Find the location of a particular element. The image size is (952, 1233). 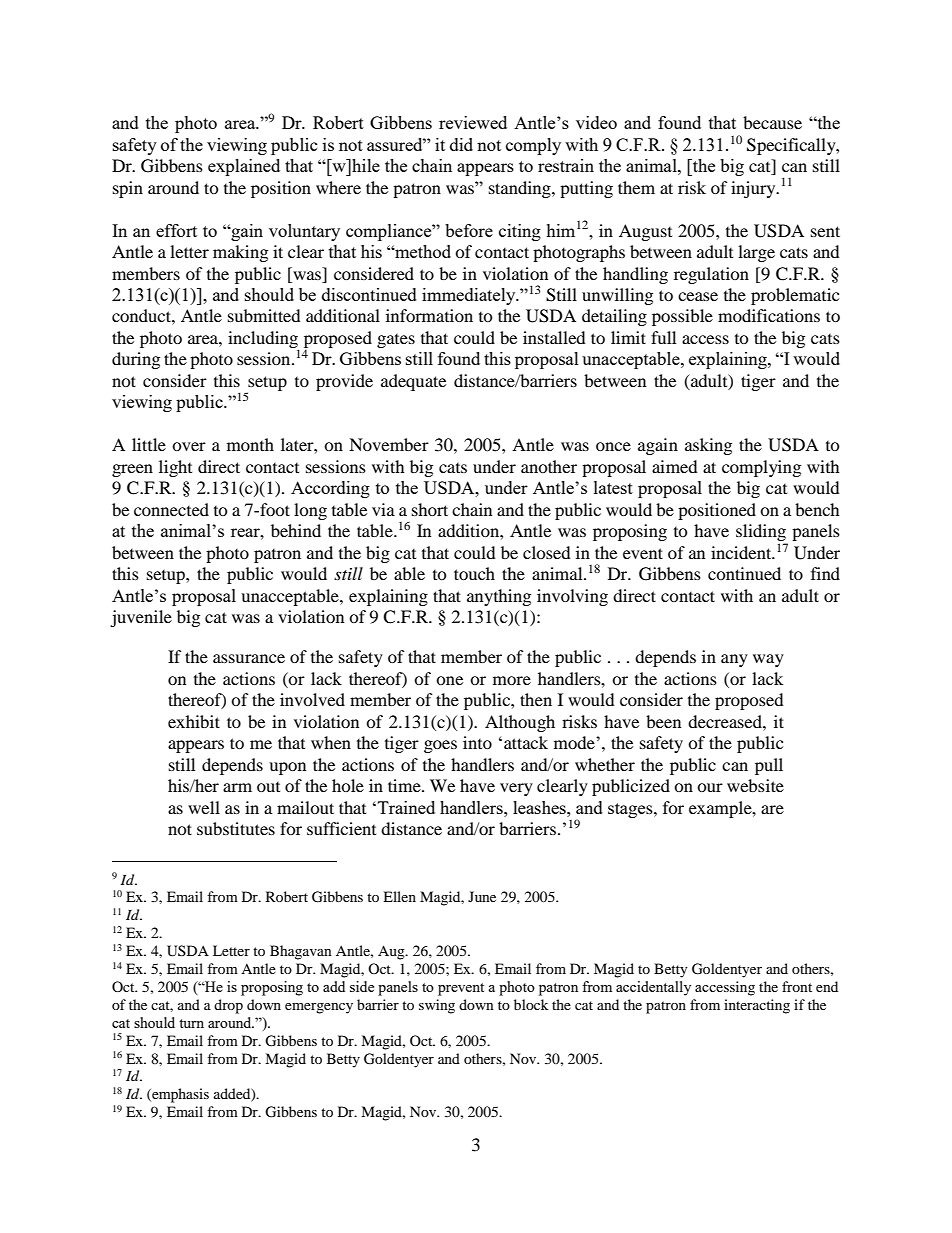

exhibit is located at coordinates (194, 721).
